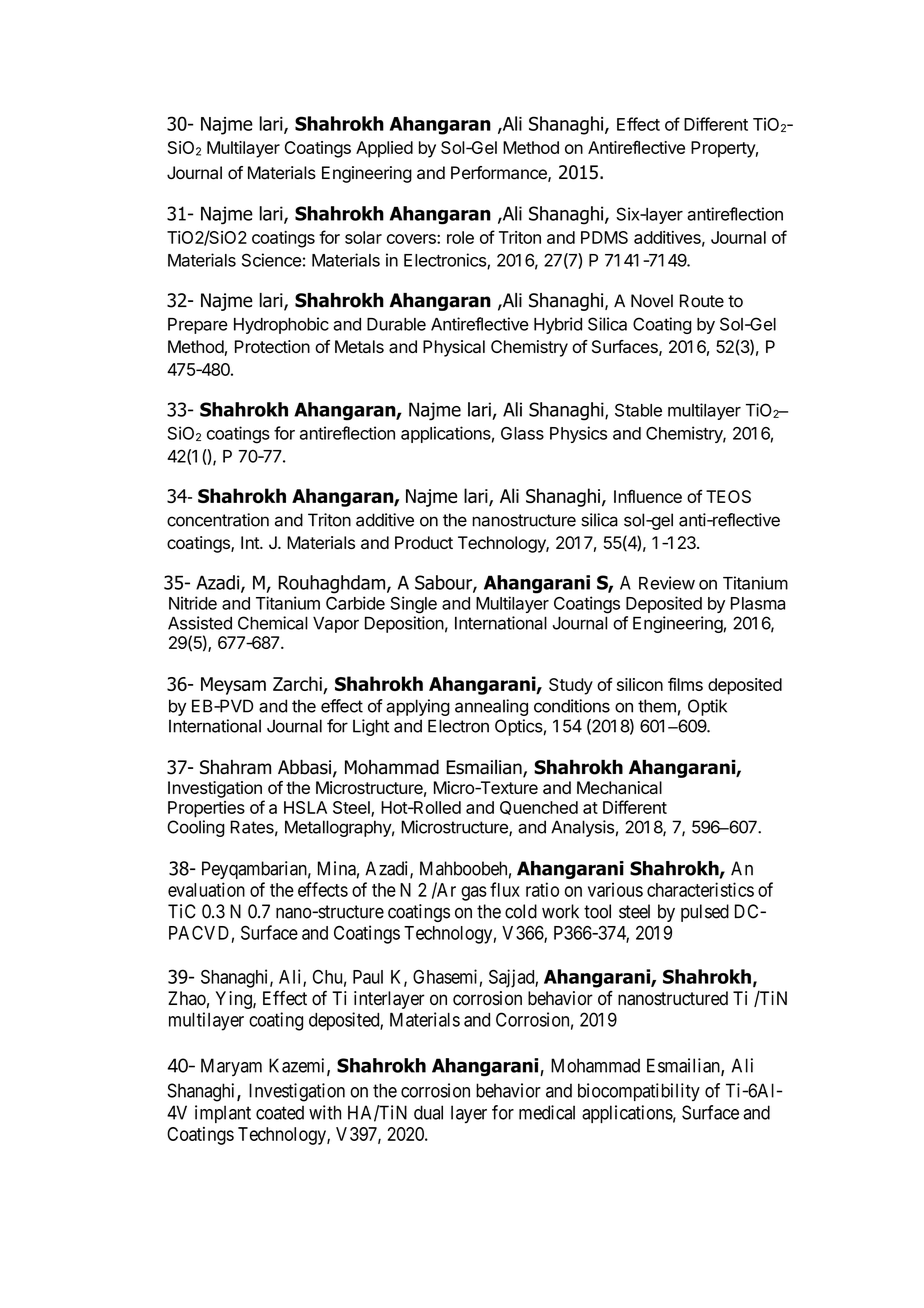 The width and height of the screenshot is (924, 1308). I want to click on Science, so click(271, 260).
